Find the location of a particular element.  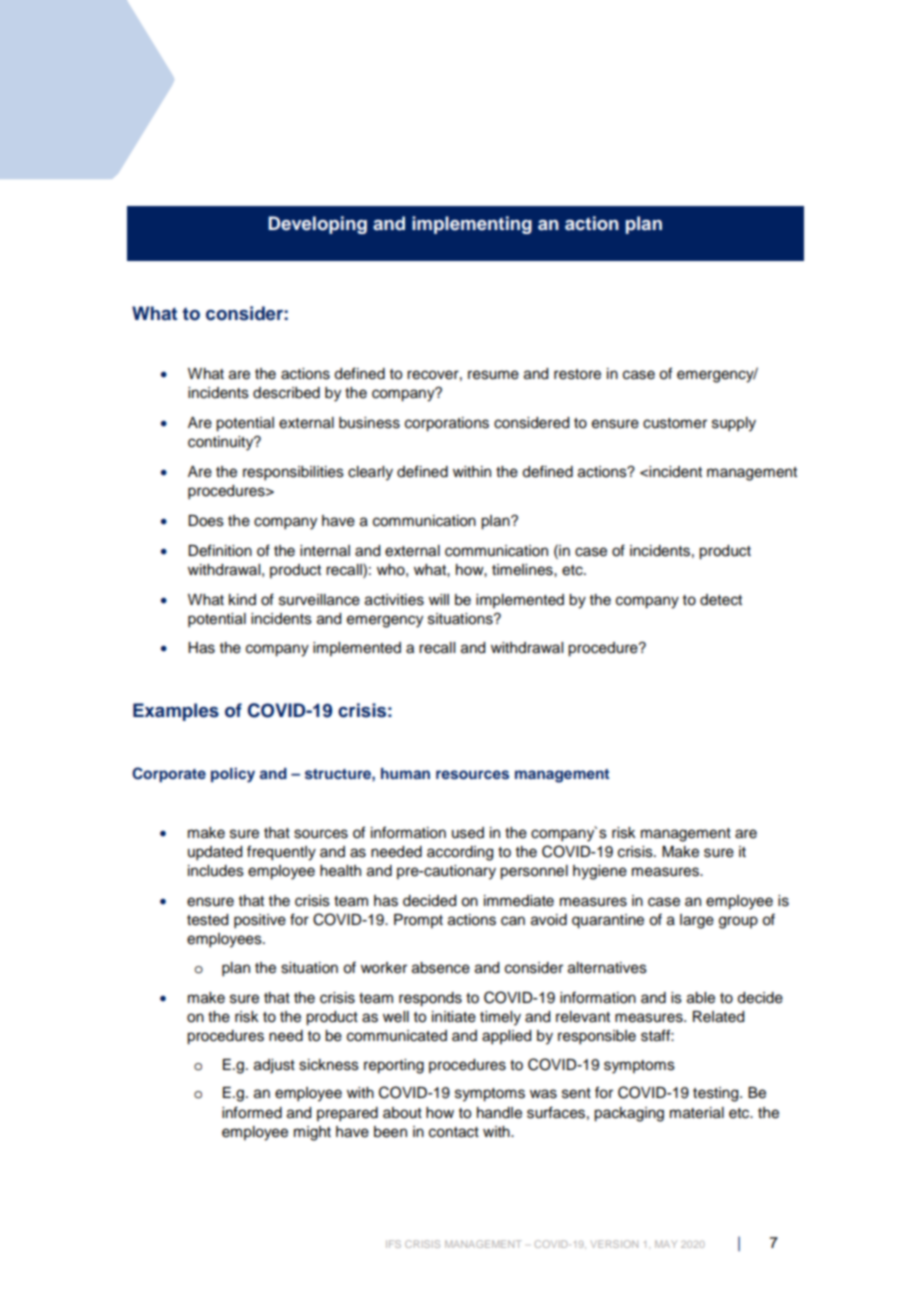

customer is located at coordinates (675, 423).
